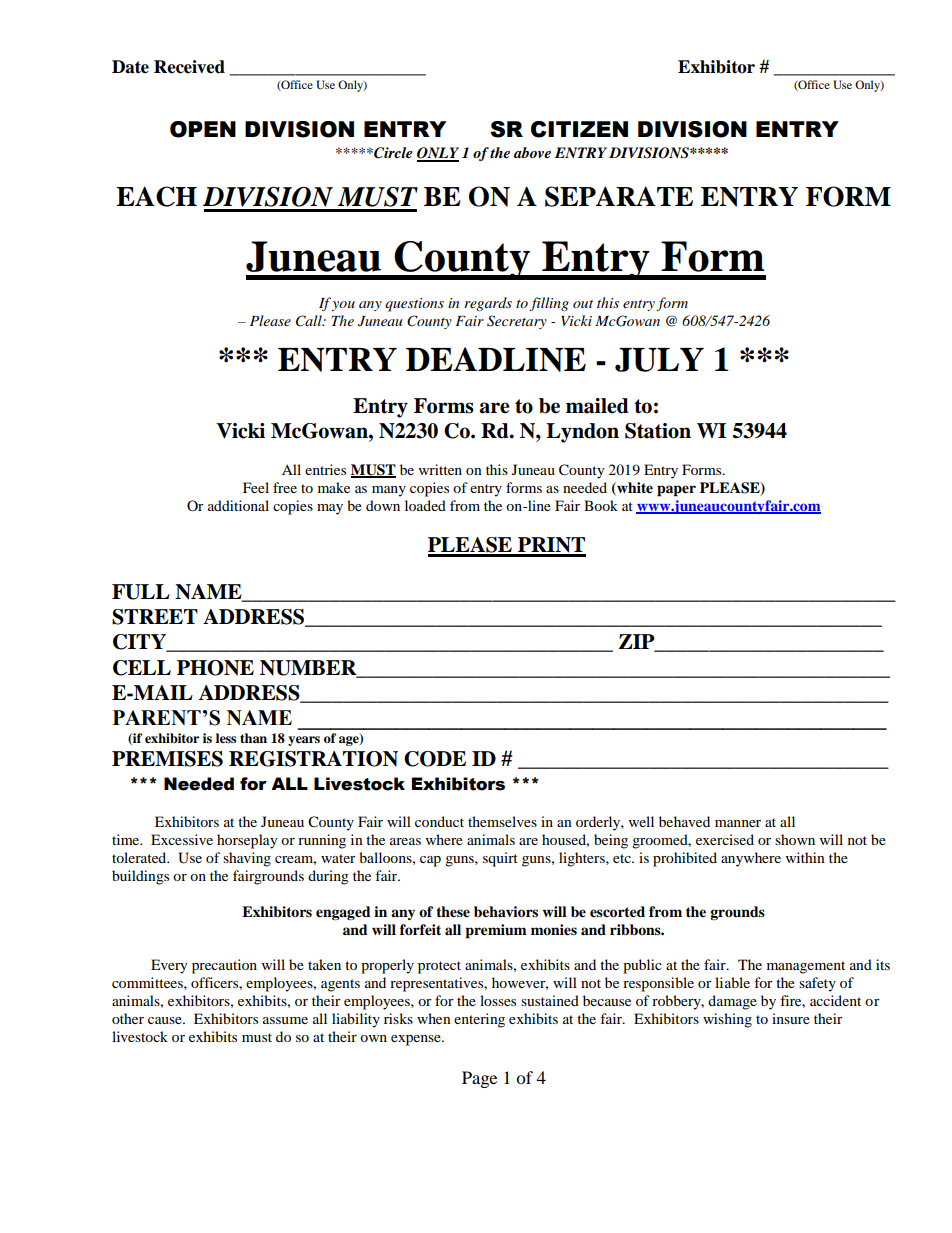 The width and height of the document is (952, 1233). What do you see at coordinates (203, 129) in the document?
I see `OPEN` at bounding box center [203, 129].
